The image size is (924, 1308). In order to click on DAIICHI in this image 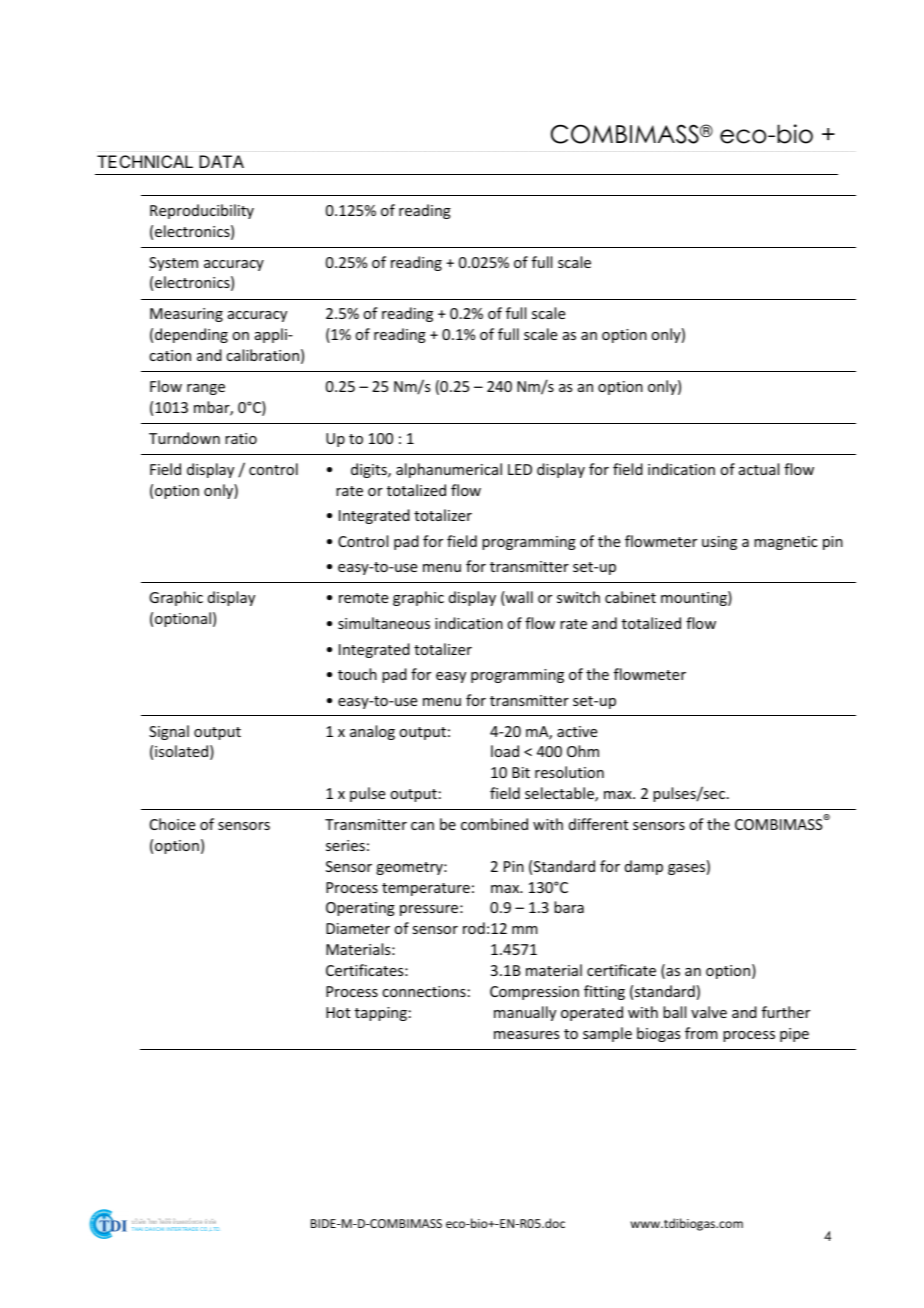, I will do `click(154, 1229)`.
